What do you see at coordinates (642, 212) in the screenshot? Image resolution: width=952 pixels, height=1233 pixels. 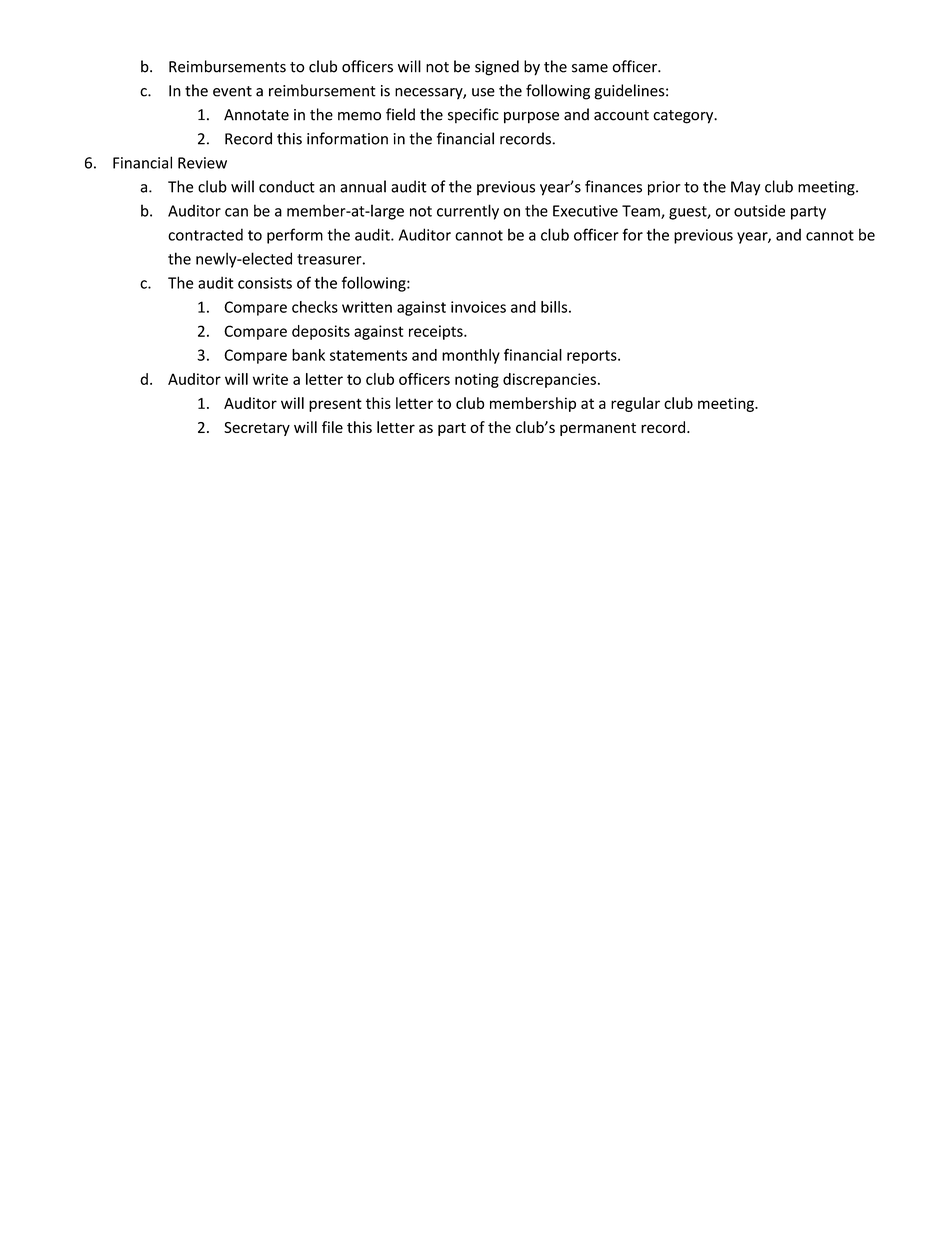 I see `Team` at bounding box center [642, 212].
